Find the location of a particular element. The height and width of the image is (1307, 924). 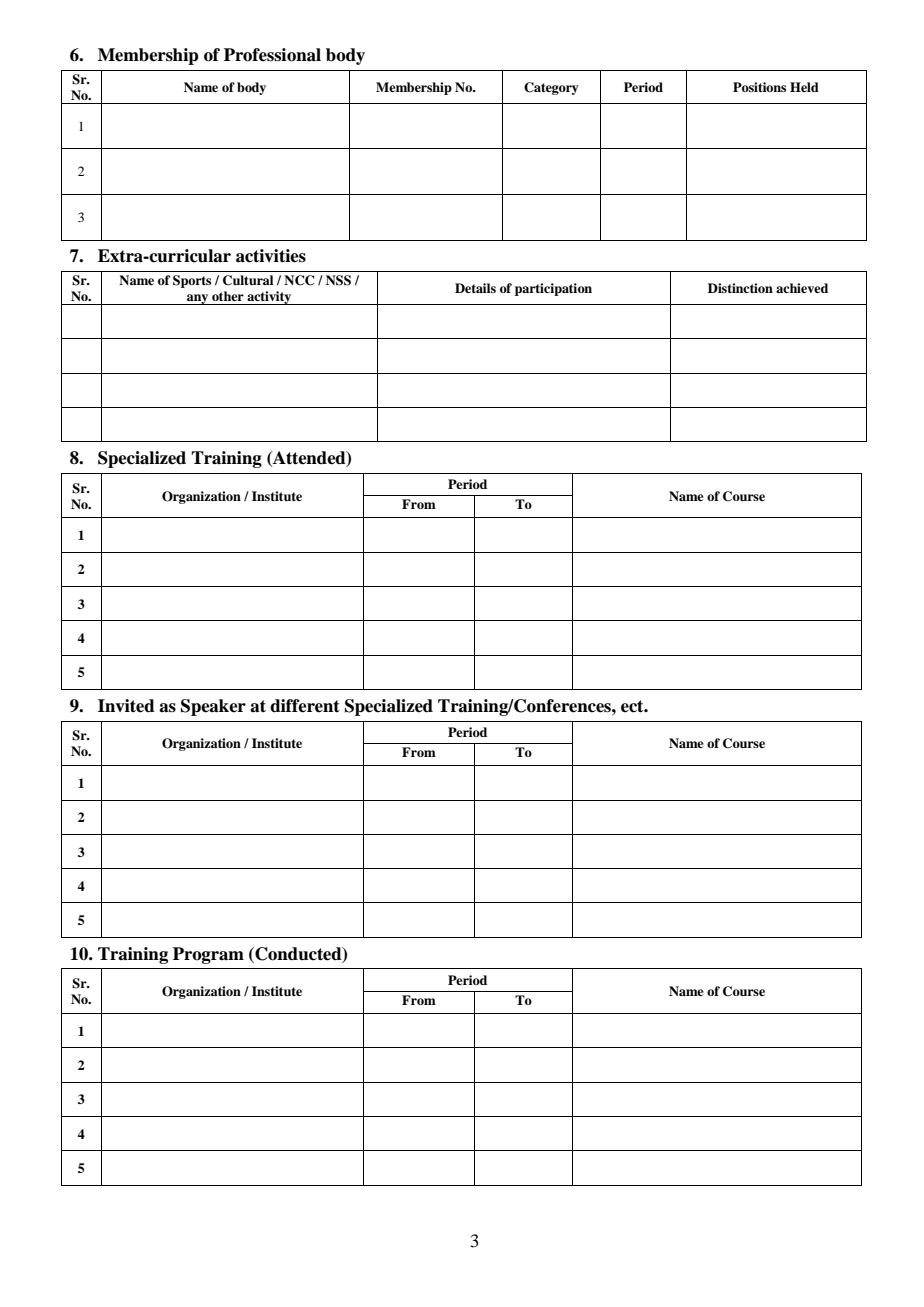

Positions is located at coordinates (759, 87).
